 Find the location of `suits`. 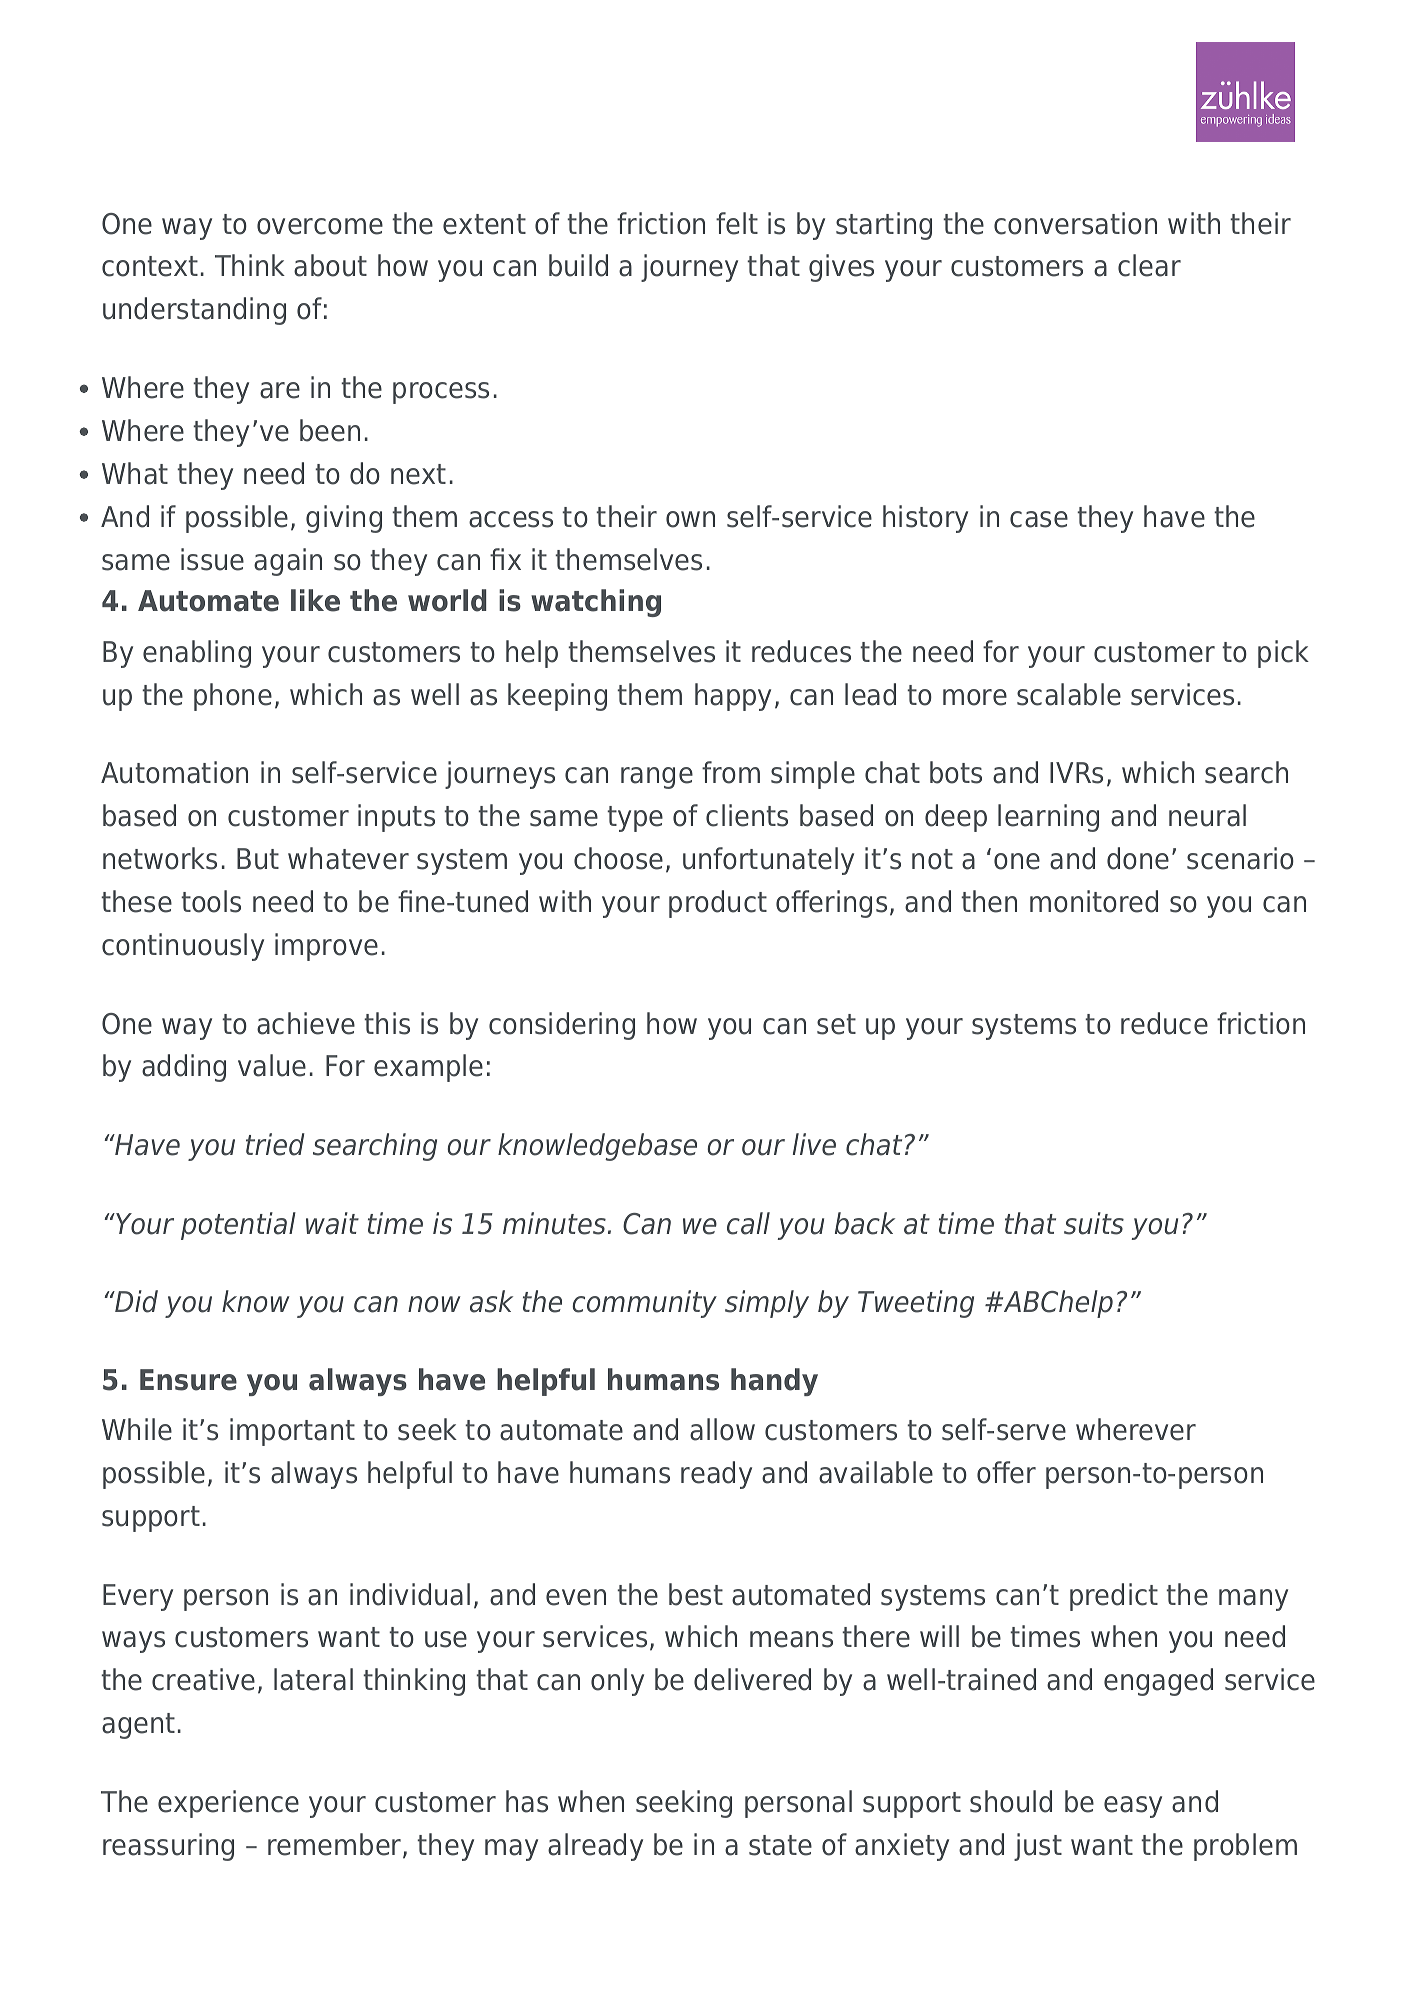

suits is located at coordinates (1094, 1223).
